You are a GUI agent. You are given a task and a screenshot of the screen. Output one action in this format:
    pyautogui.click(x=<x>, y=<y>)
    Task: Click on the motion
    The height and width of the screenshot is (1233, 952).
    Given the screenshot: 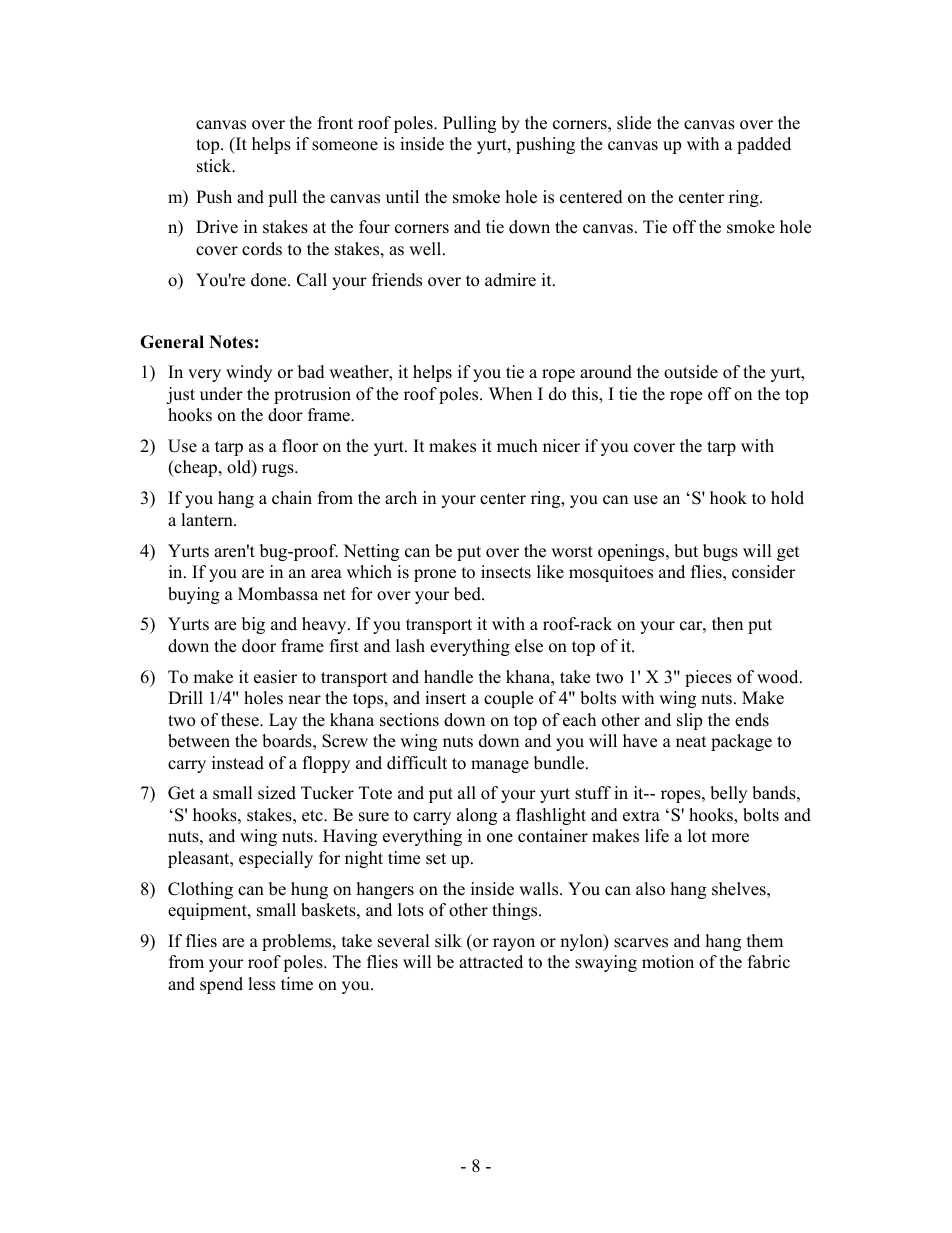 What is the action you would take?
    pyautogui.click(x=668, y=962)
